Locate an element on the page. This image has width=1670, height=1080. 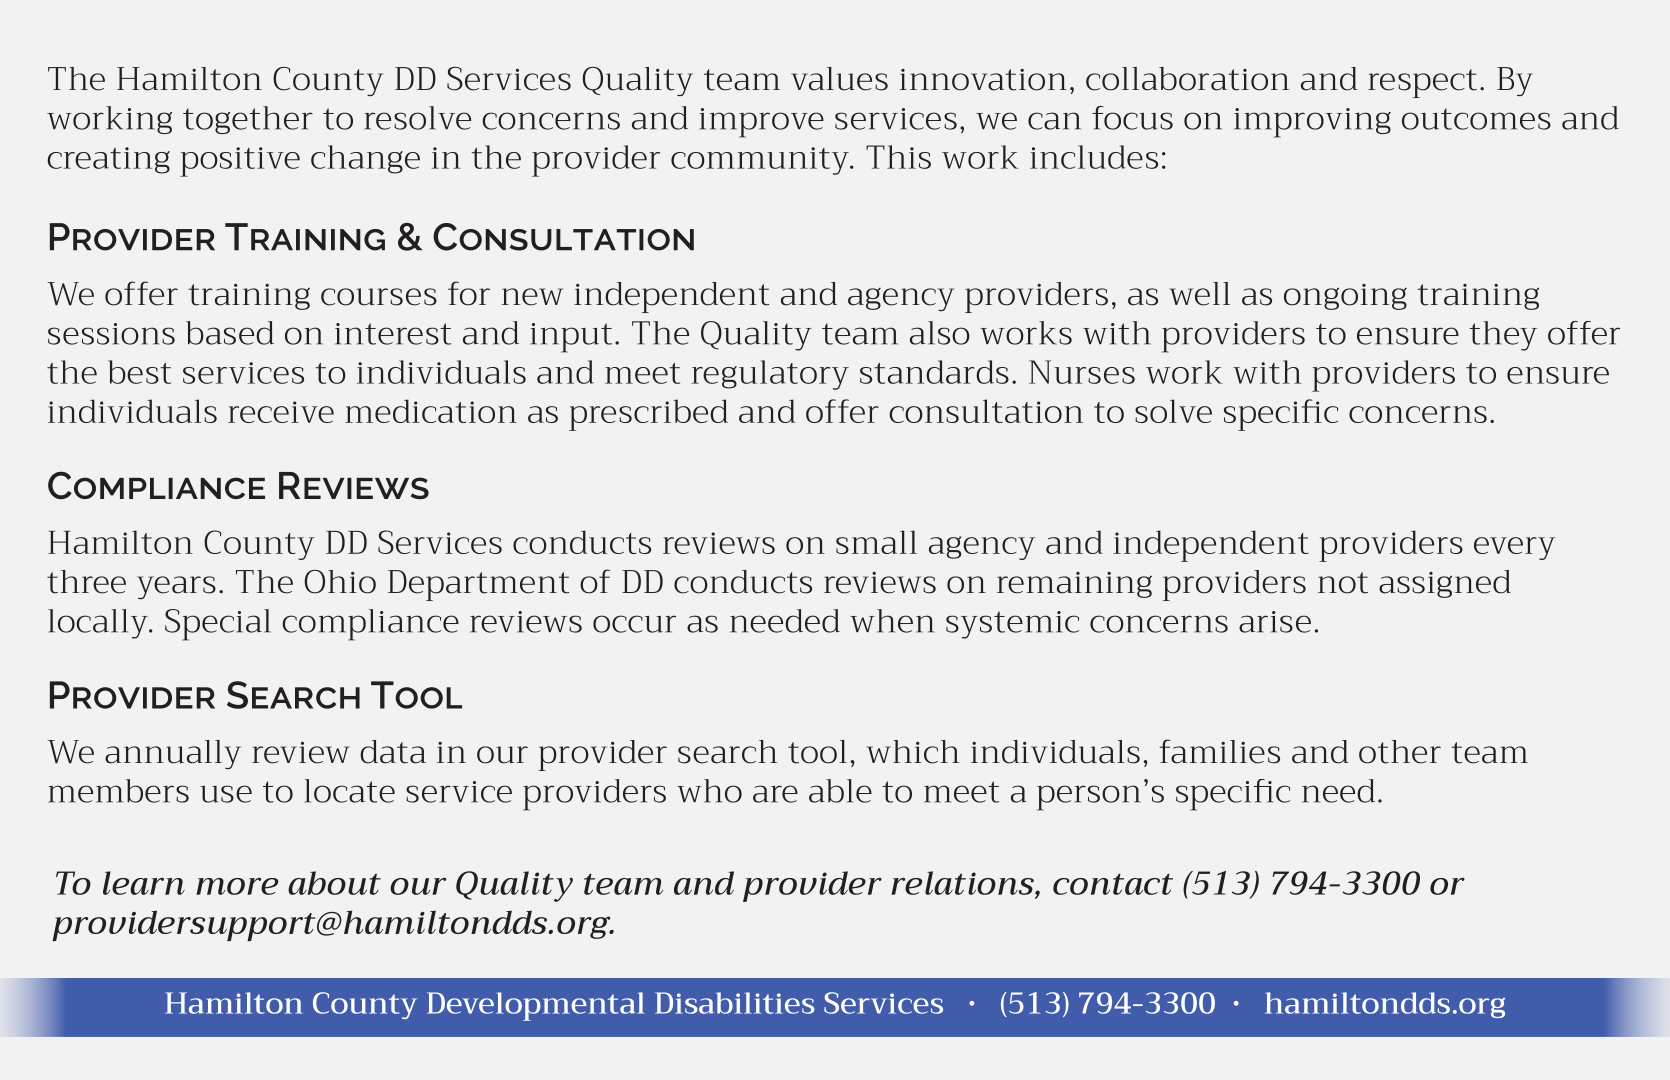
more is located at coordinates (237, 886).
